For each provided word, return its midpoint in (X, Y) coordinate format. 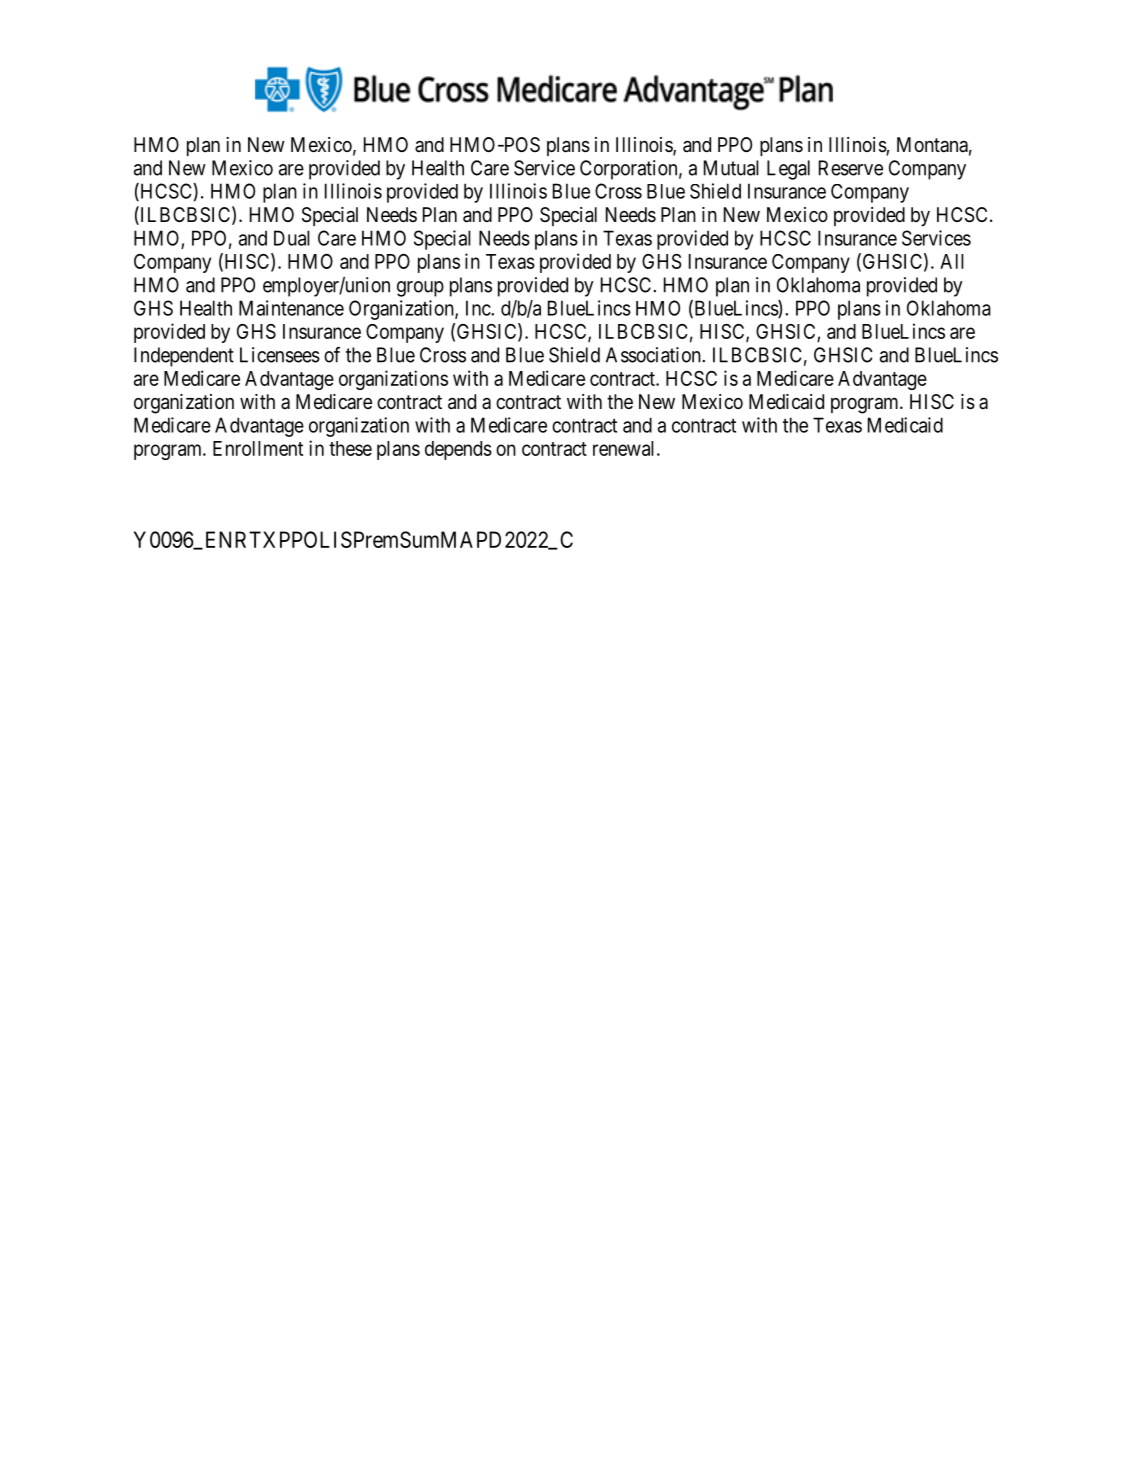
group (420, 289)
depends (458, 450)
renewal (625, 448)
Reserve (851, 168)
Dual (292, 238)
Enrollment (258, 448)
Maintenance (291, 308)
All (952, 261)
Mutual (731, 168)
